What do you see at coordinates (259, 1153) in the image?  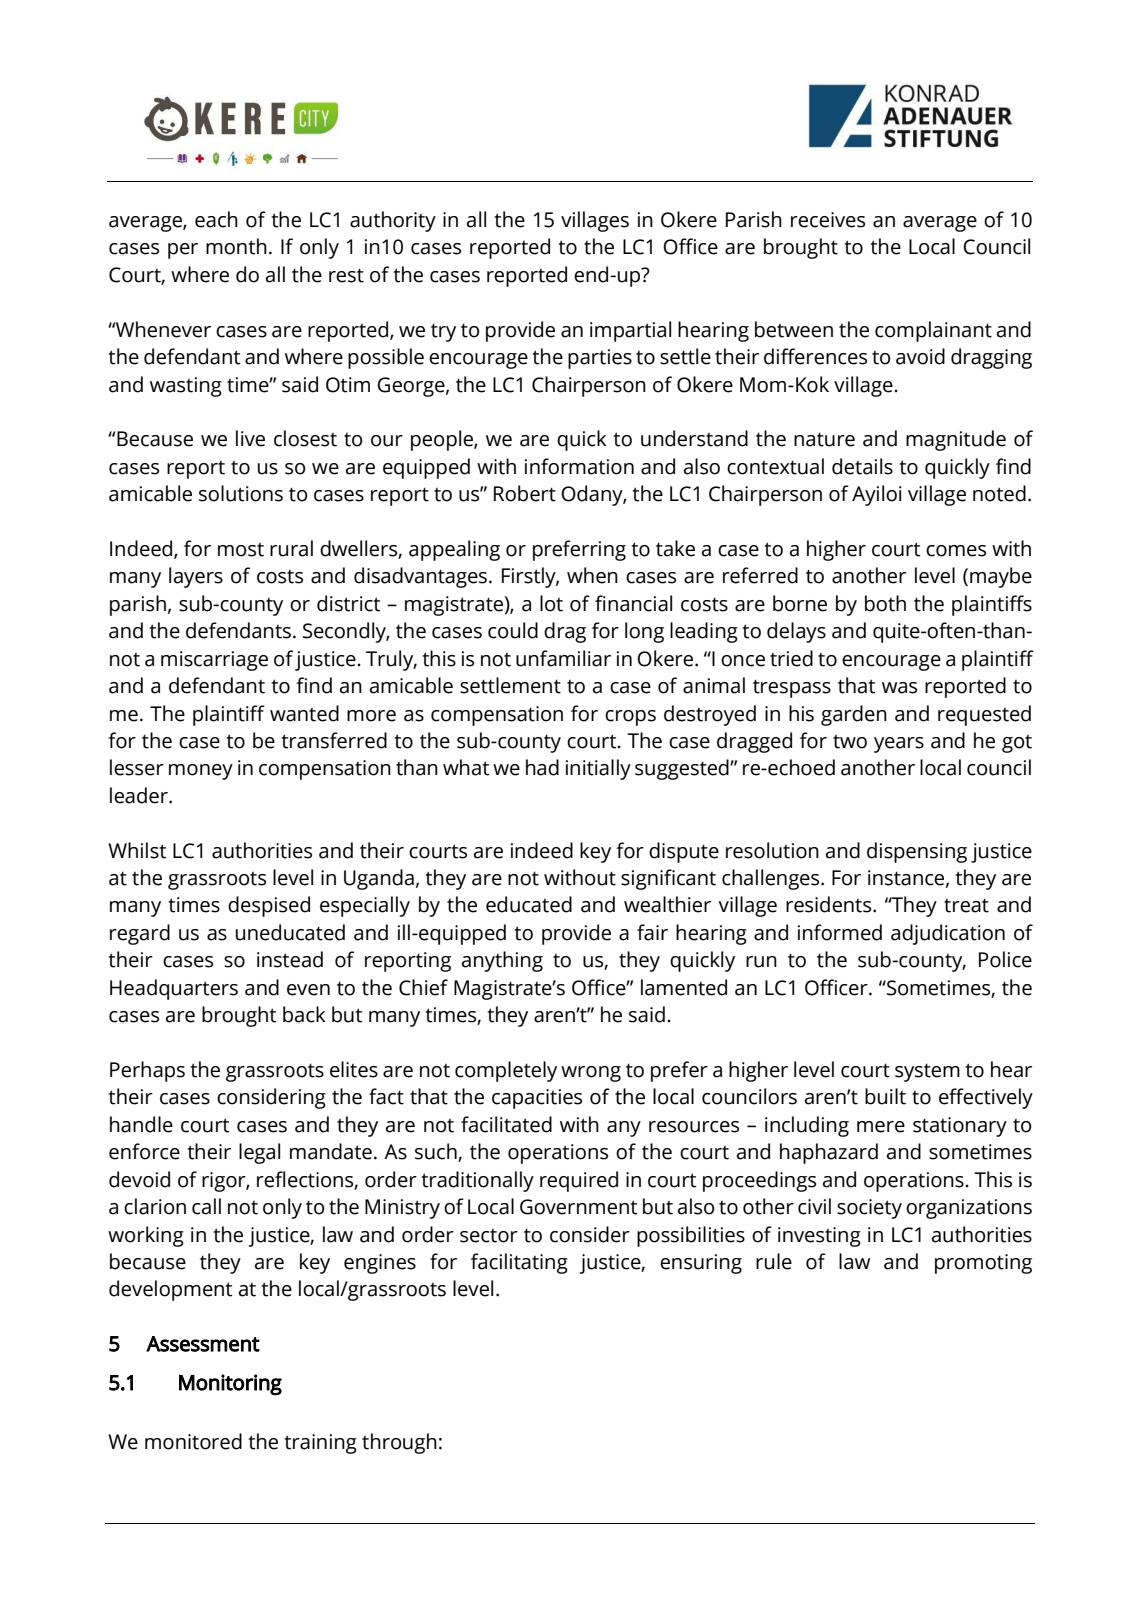 I see `legal` at bounding box center [259, 1153].
